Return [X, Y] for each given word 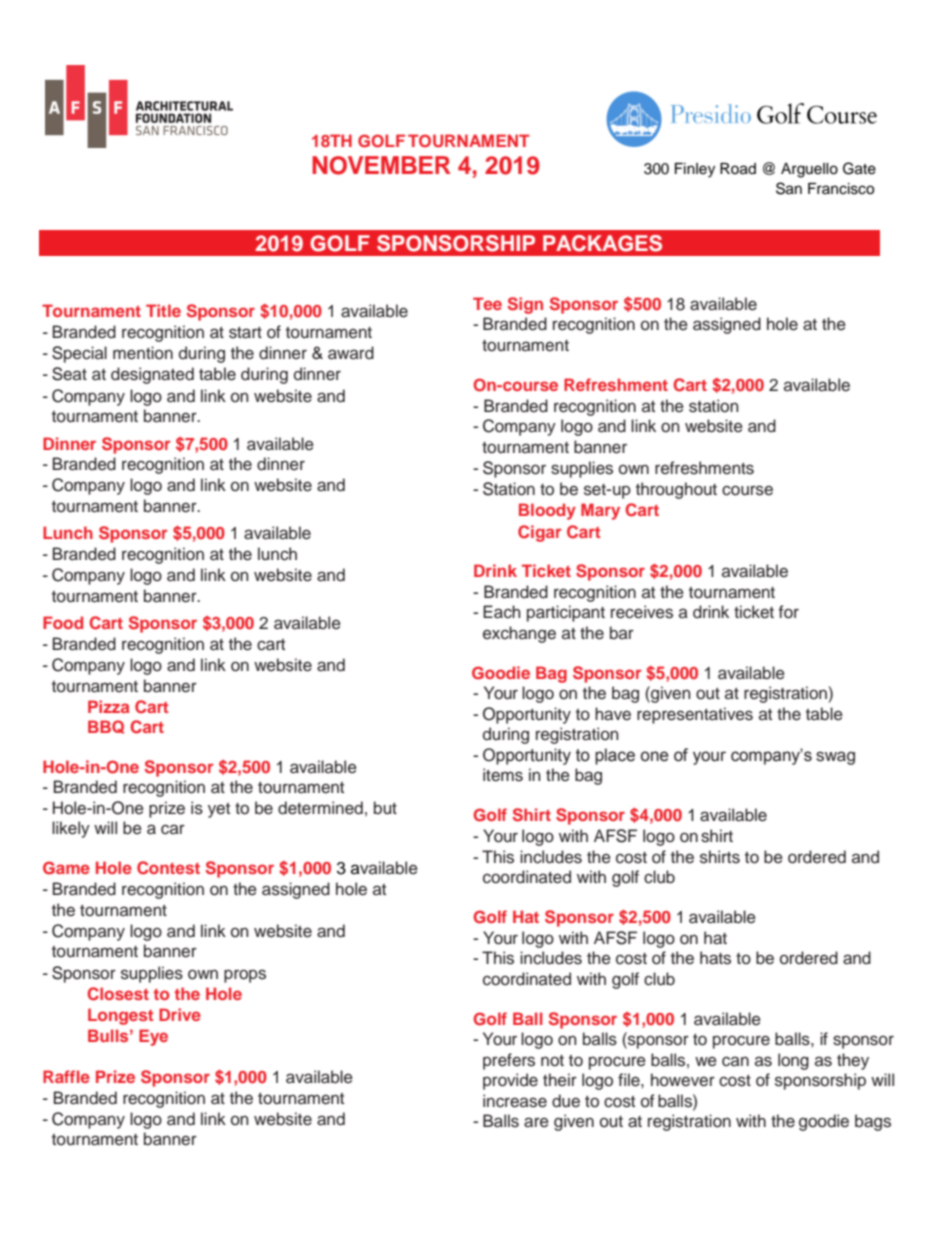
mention [143, 353]
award [351, 353]
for [789, 612]
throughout [676, 490]
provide [510, 1081]
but [385, 808]
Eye [153, 1037]
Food [63, 622]
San [789, 188]
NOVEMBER [381, 165]
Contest [168, 868]
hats [715, 958]
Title [163, 310]
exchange [519, 634]
